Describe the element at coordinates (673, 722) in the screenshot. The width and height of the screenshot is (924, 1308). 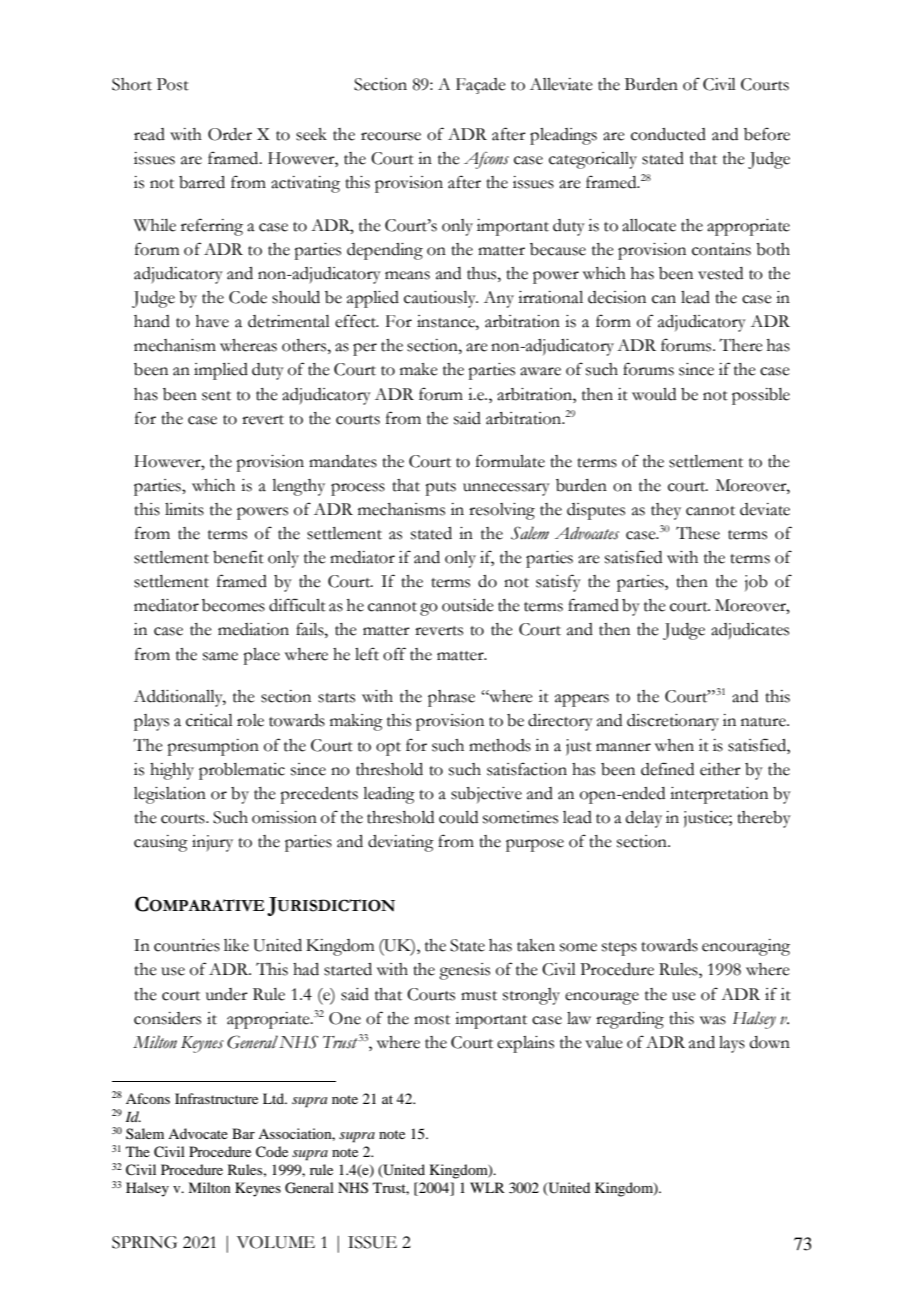
I see `discretionary` at that location.
